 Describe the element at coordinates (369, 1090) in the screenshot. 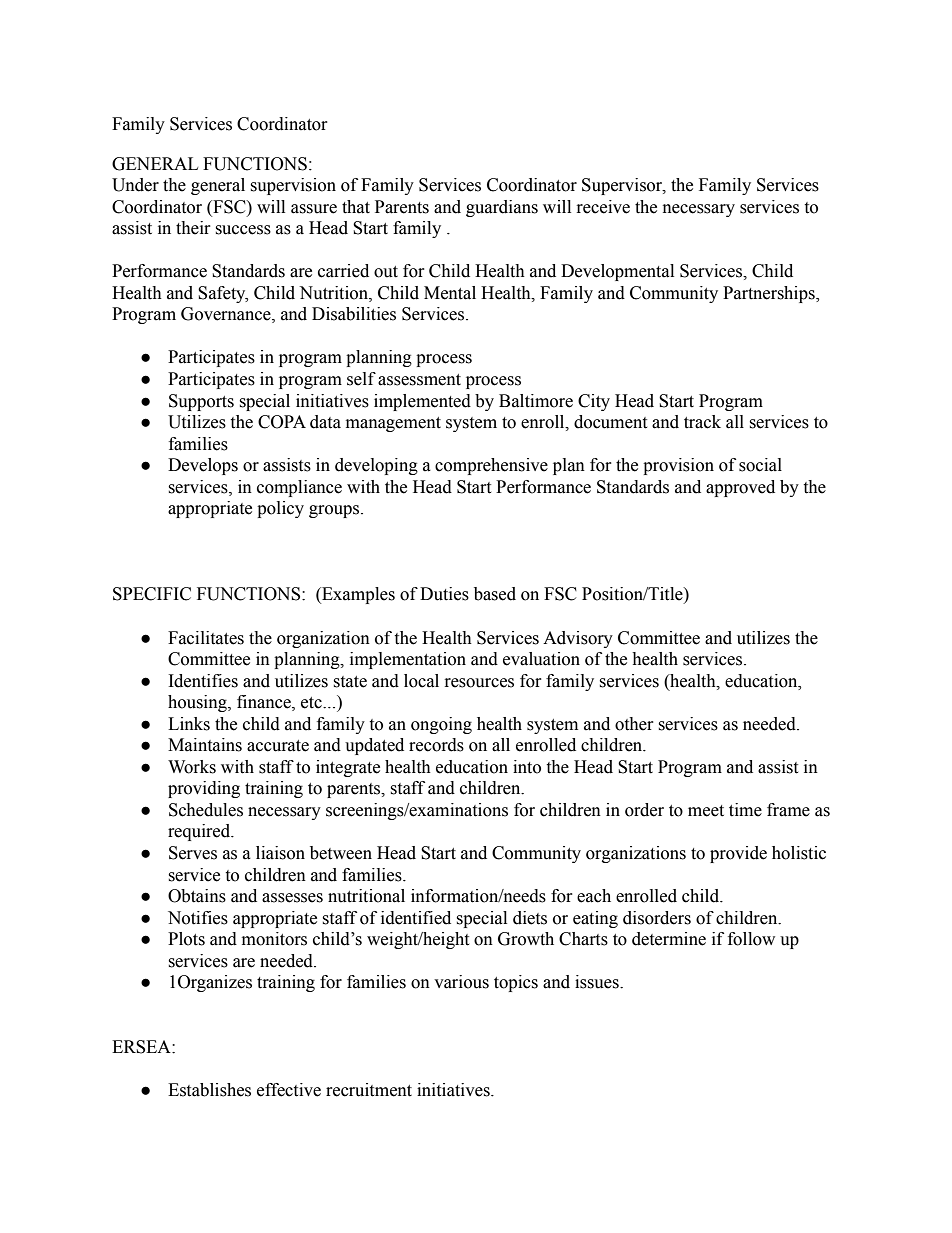

I see `recruitment` at that location.
